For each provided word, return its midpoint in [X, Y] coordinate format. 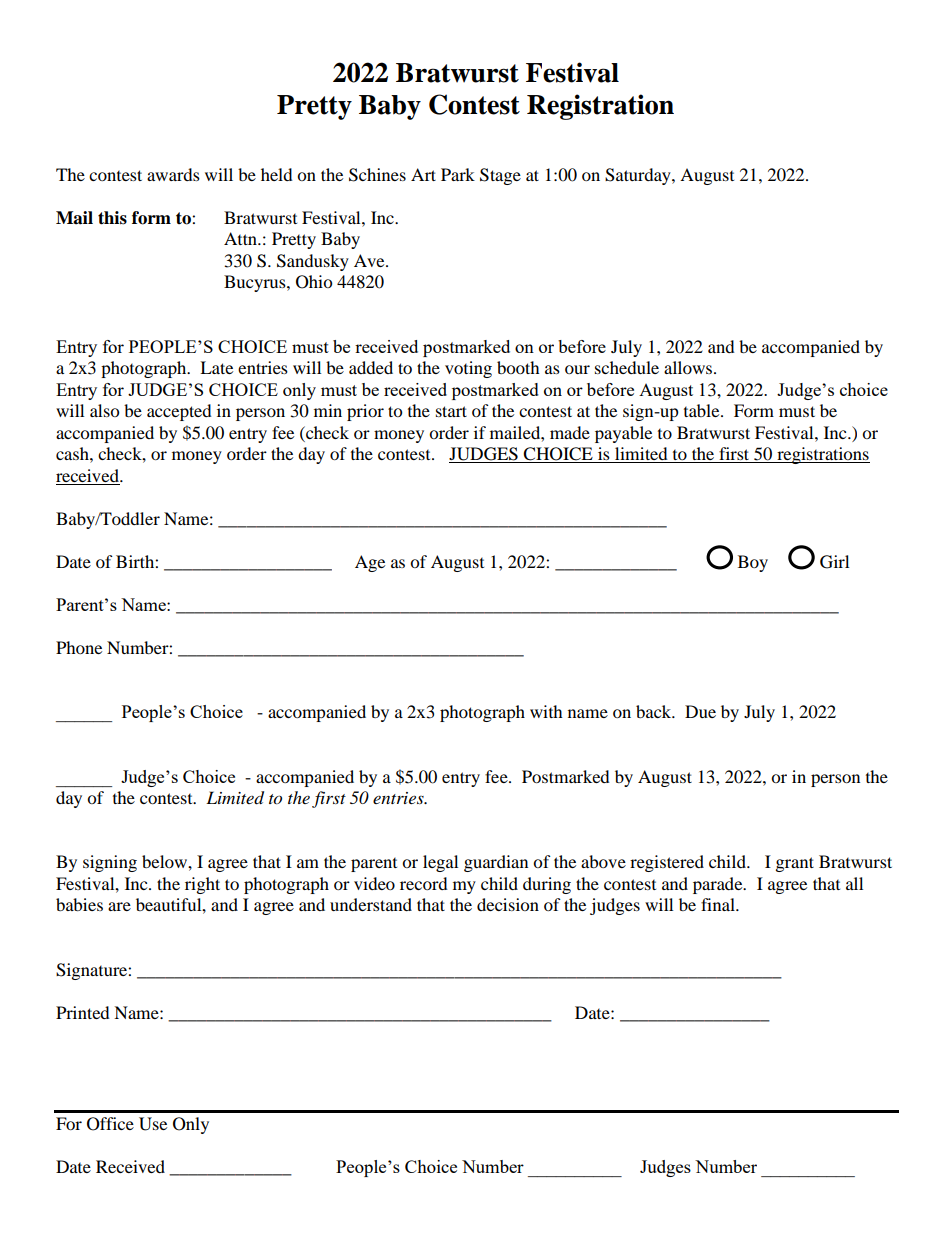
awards [173, 174]
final [719, 904]
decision [508, 904]
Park [458, 174]
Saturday [639, 176]
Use [153, 1124]
